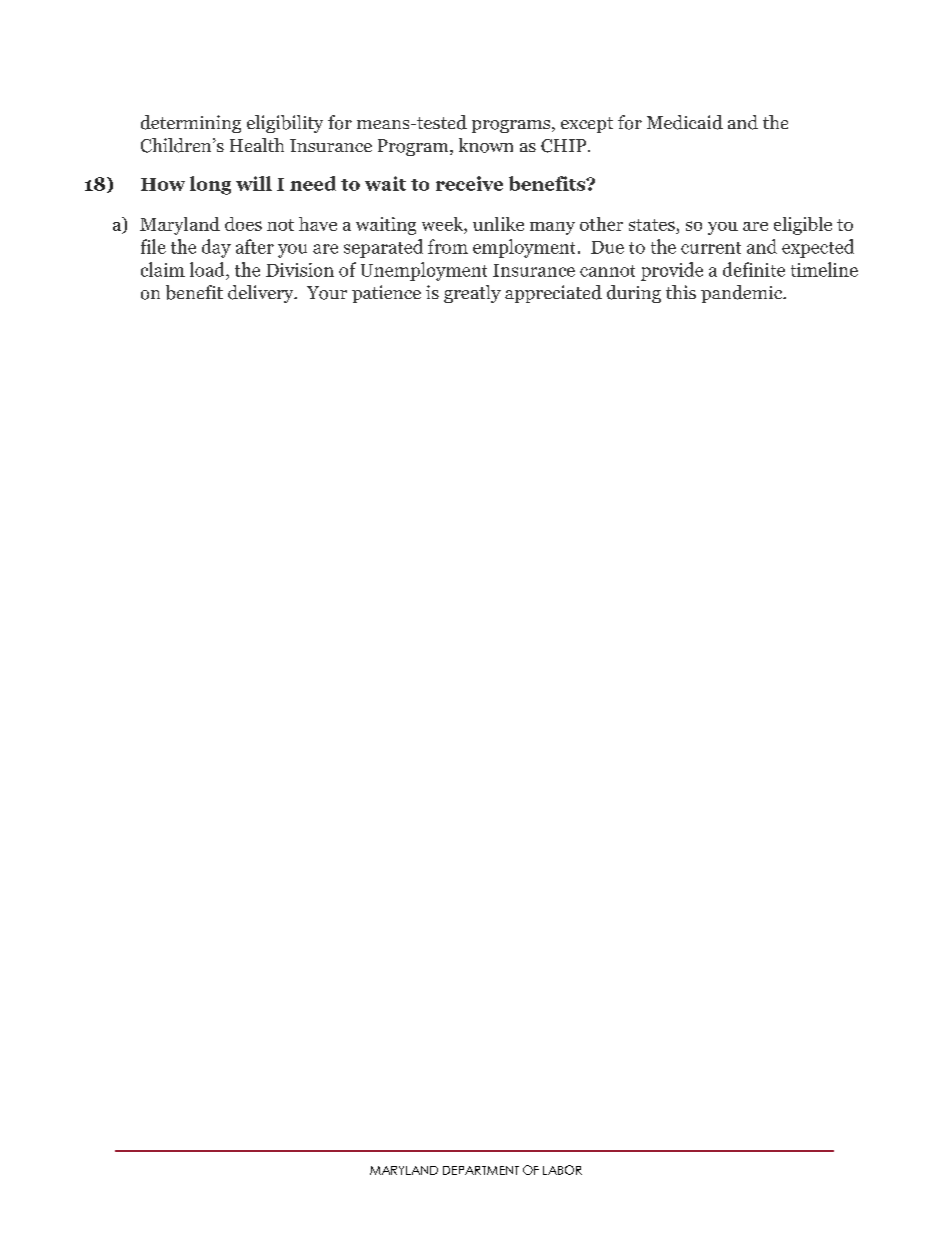 This page has width=952, height=1233. Describe the element at coordinates (262, 294) in the page. I see `delivery` at that location.
